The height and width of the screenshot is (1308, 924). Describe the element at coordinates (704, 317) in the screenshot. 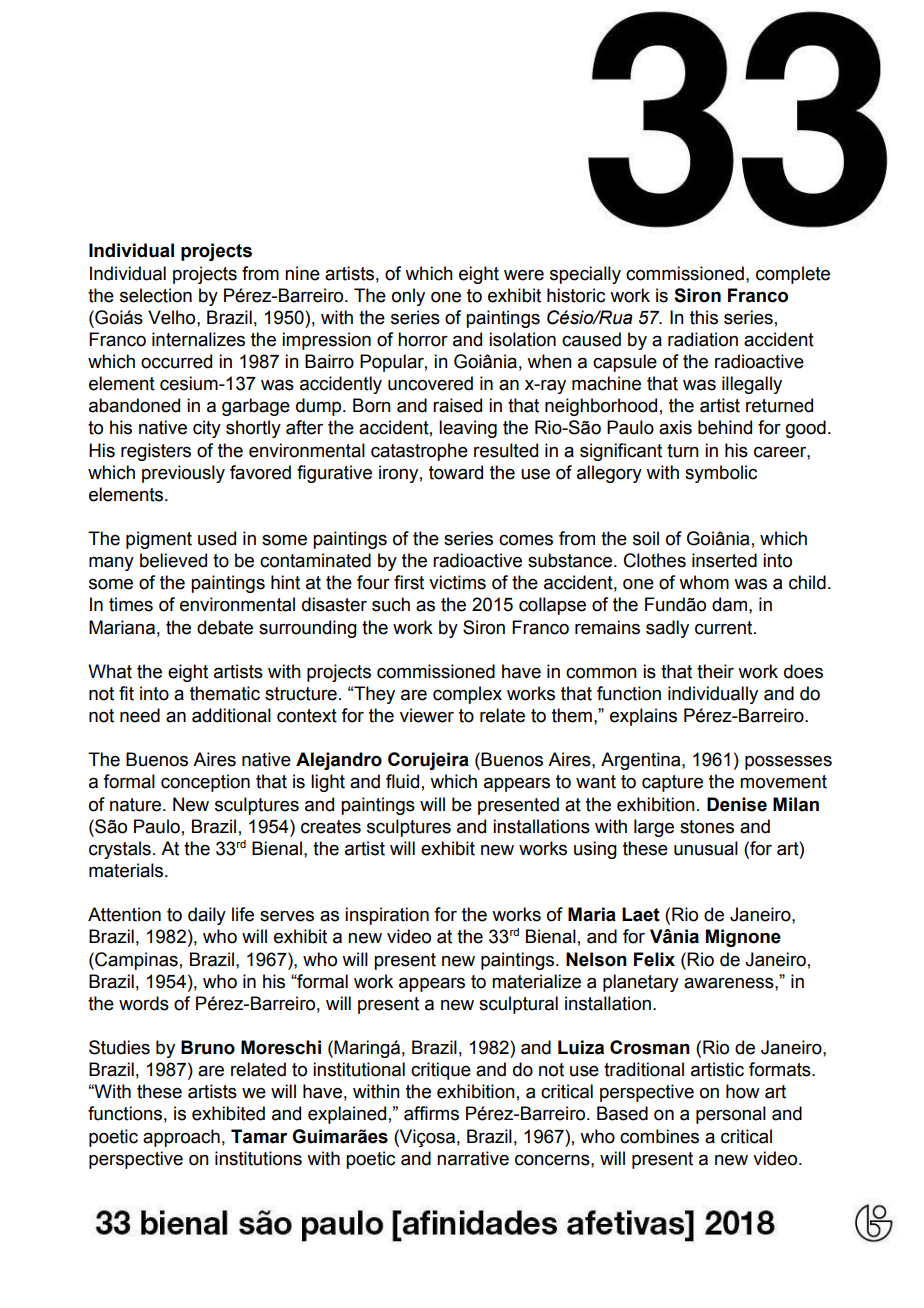

I see `this` at that location.
